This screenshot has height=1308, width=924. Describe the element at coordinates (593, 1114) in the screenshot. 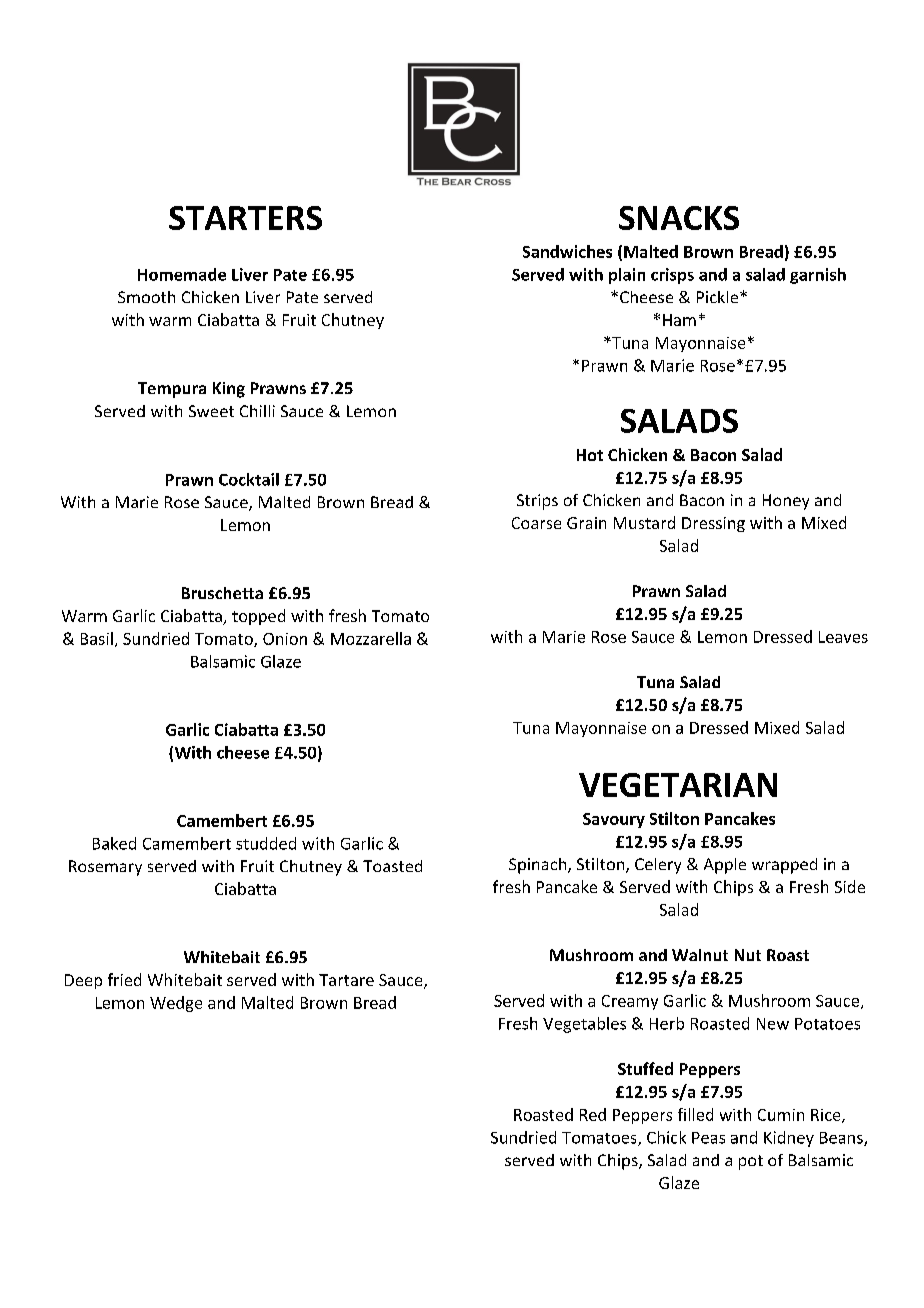

I see `Red` at that location.
